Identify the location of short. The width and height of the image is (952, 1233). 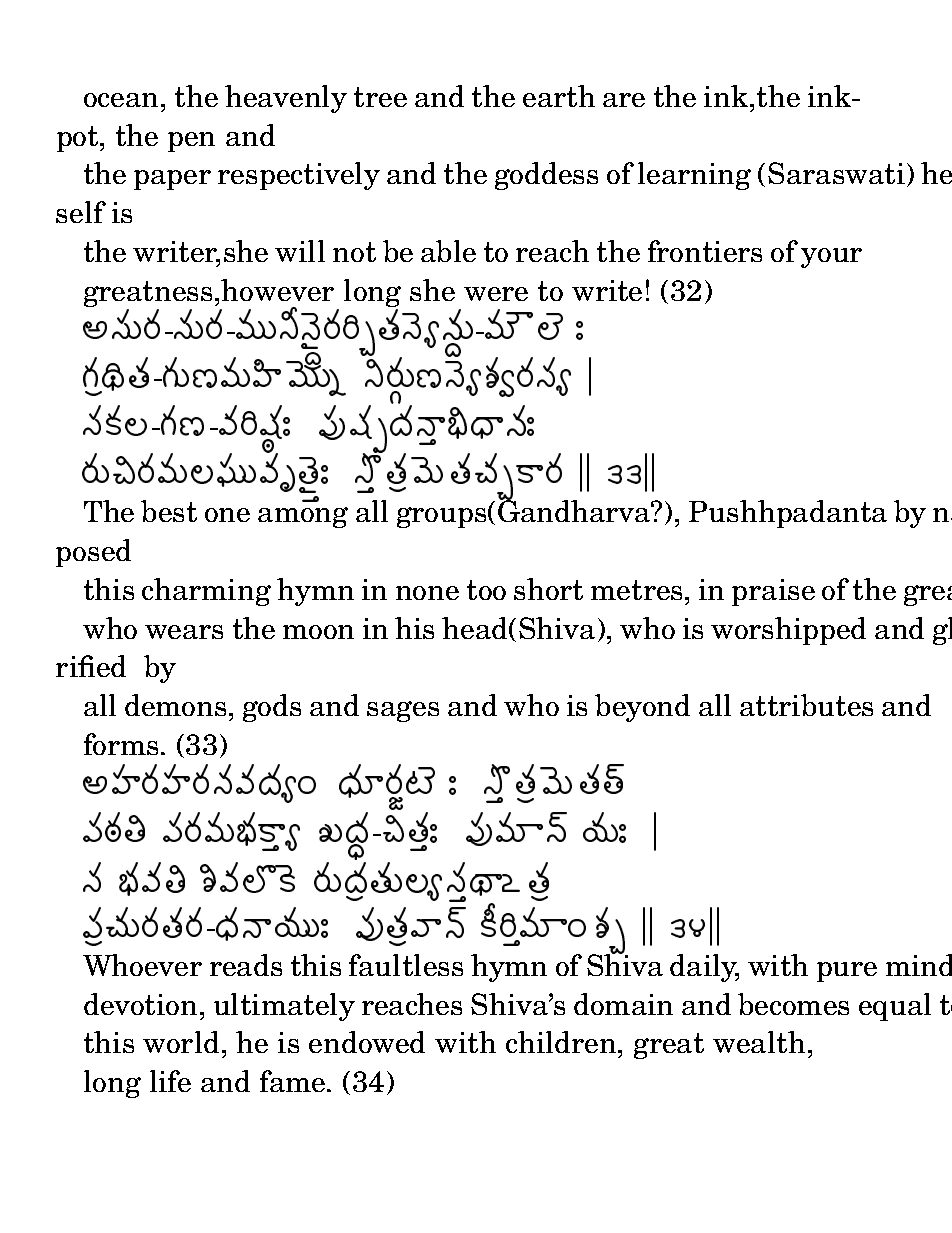
(548, 589).
